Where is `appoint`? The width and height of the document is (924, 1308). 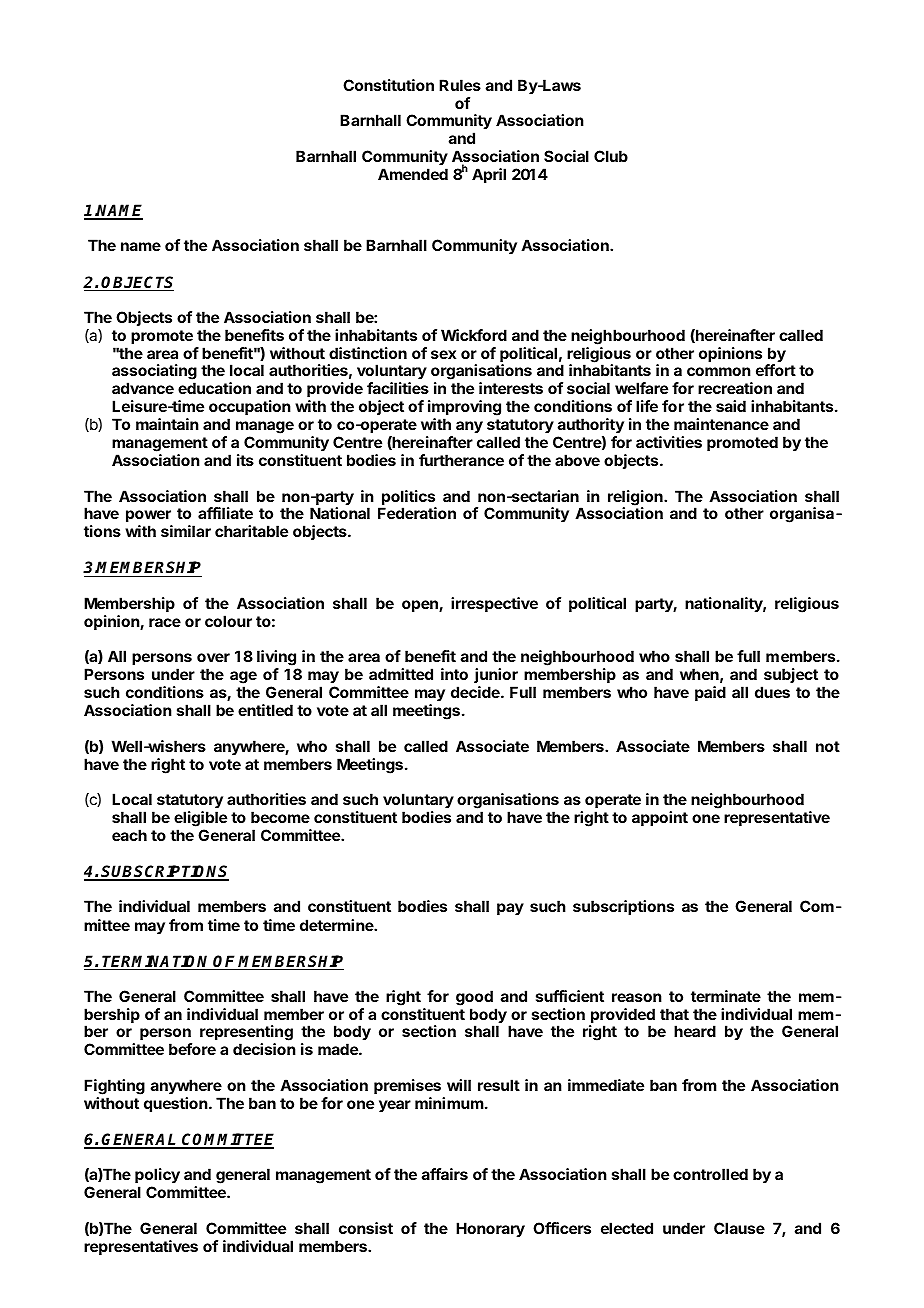 appoint is located at coordinates (660, 818).
